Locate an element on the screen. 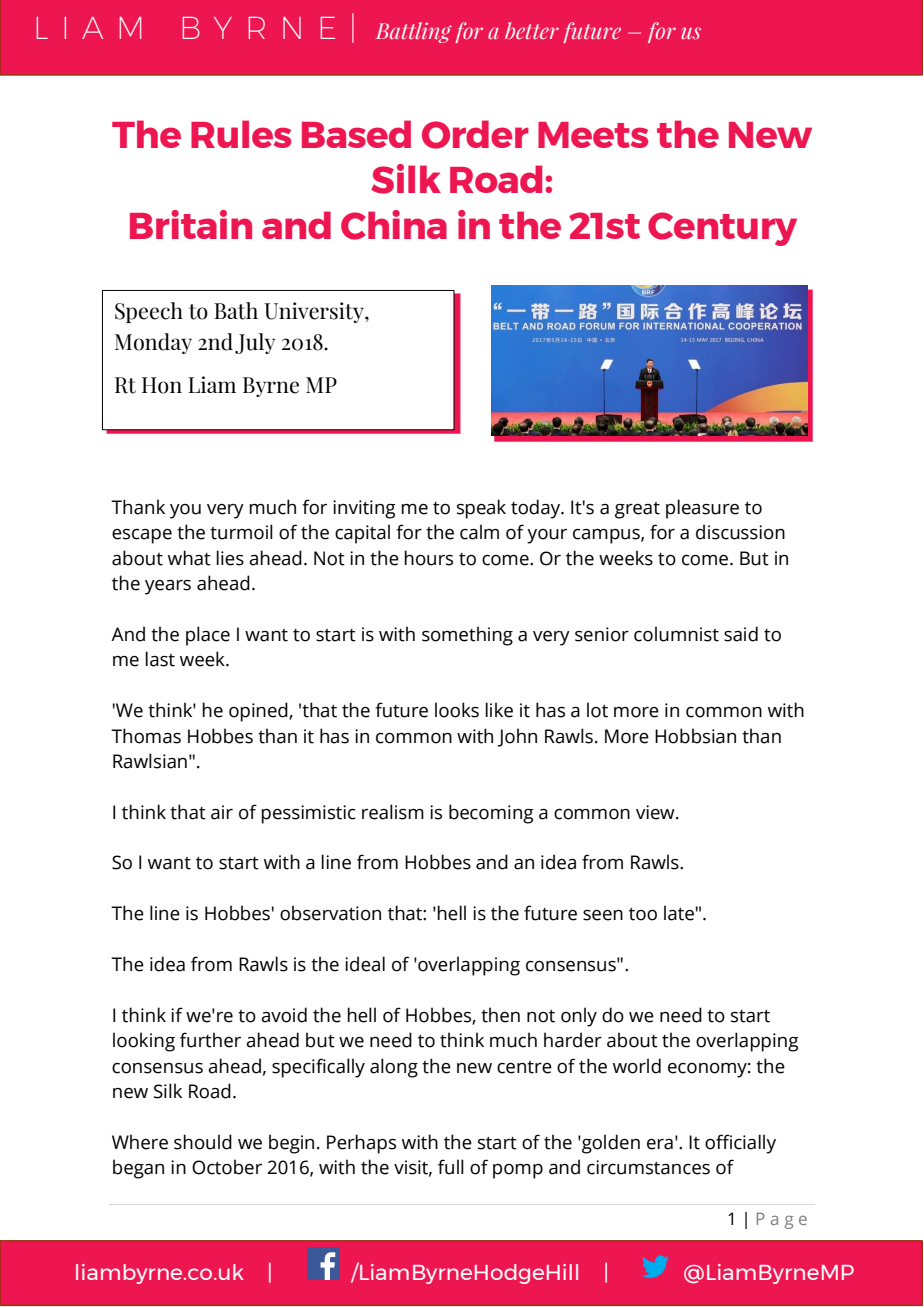  columnist is located at coordinates (676, 634).
